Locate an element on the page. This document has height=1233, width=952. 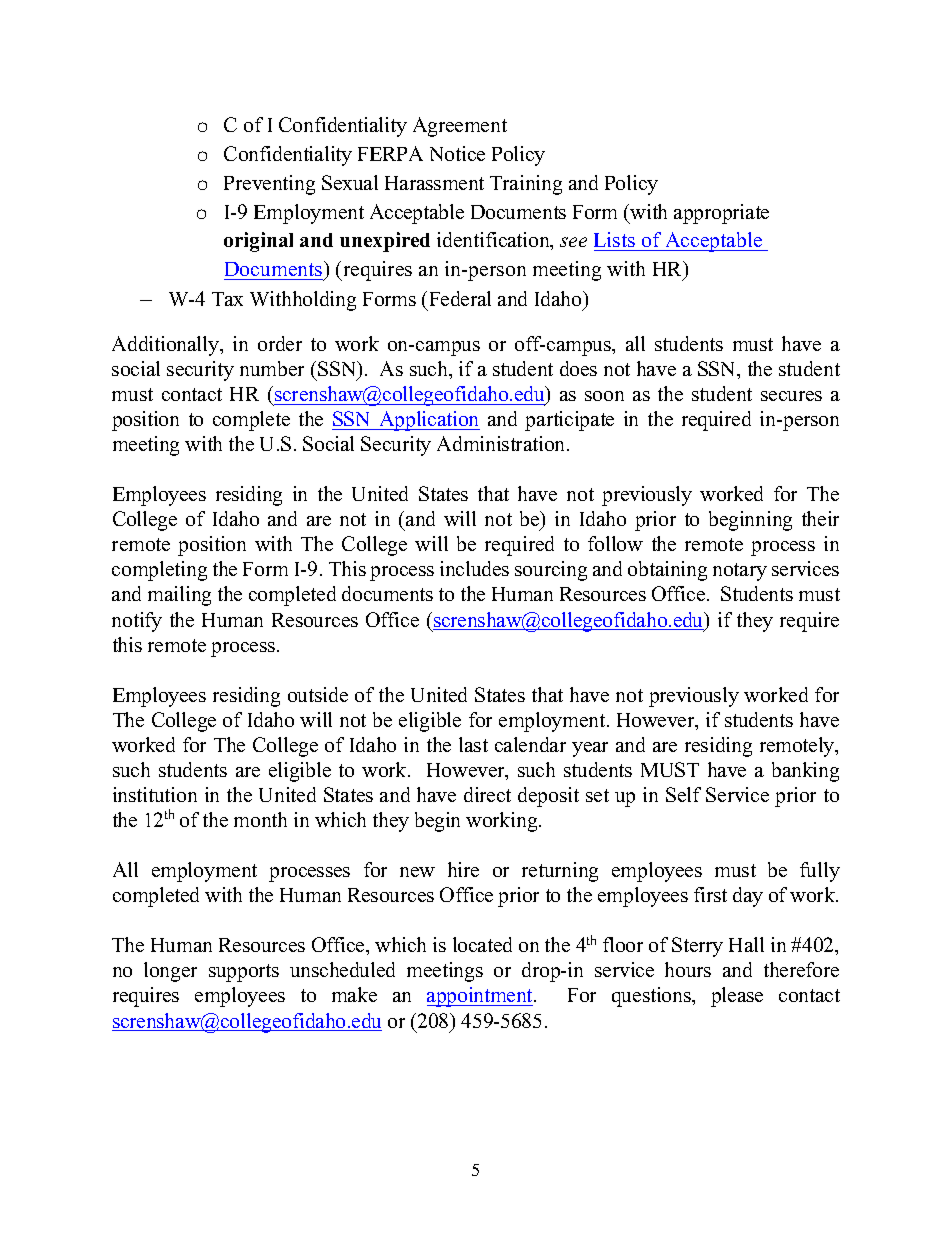
supports is located at coordinates (244, 973).
